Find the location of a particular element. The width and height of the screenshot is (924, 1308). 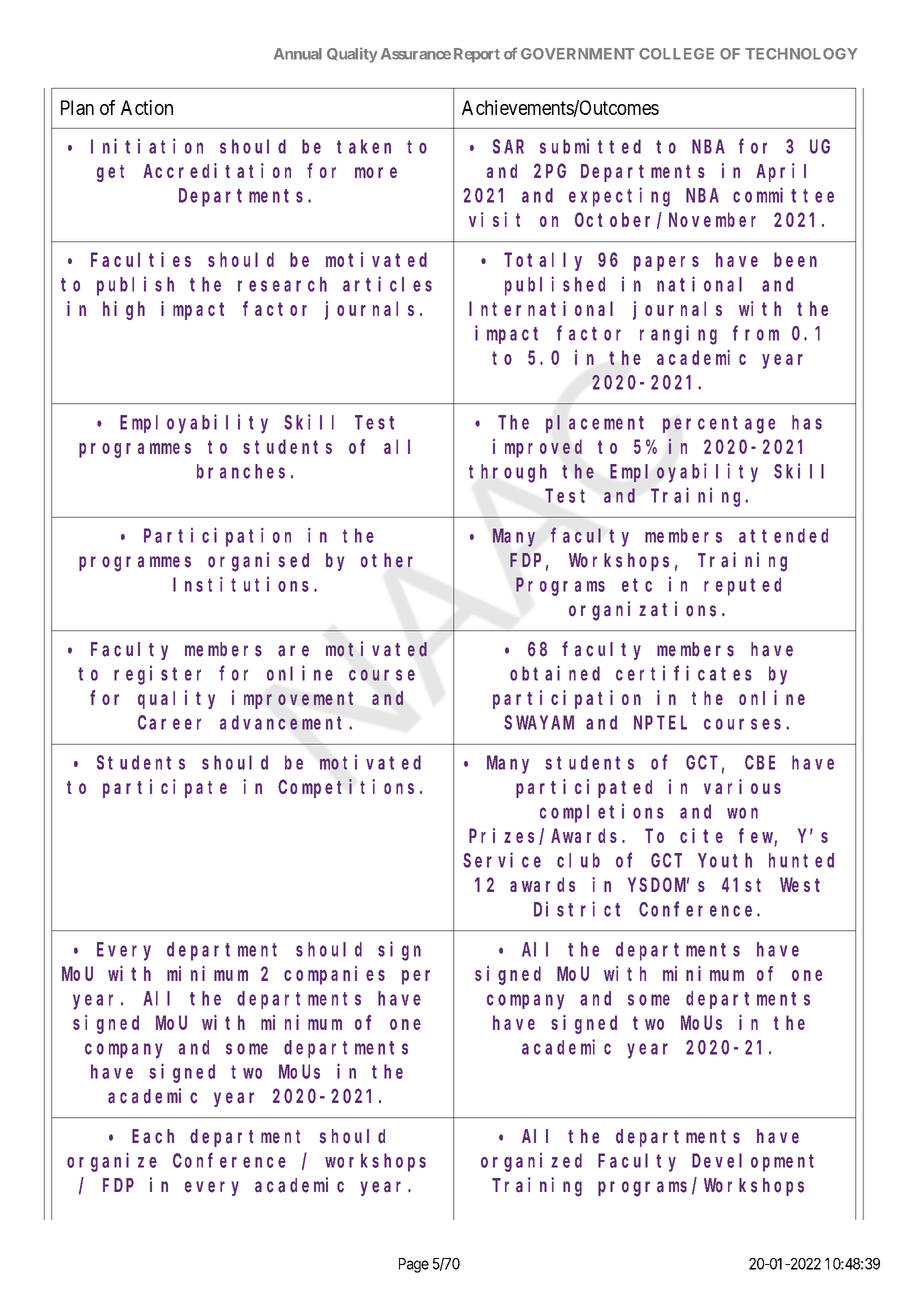

Youth is located at coordinates (725, 860).
